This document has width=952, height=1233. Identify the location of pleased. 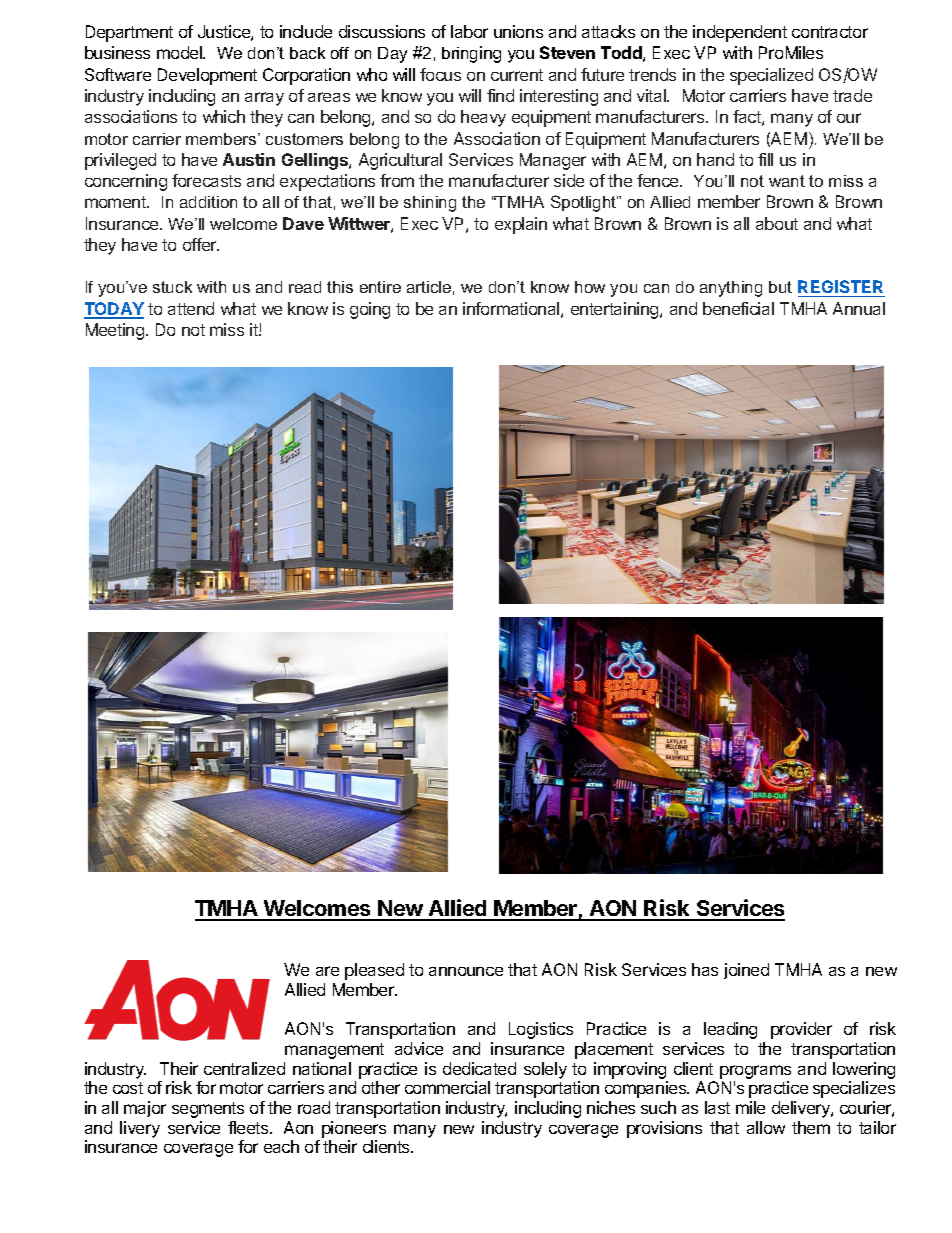
(374, 971).
